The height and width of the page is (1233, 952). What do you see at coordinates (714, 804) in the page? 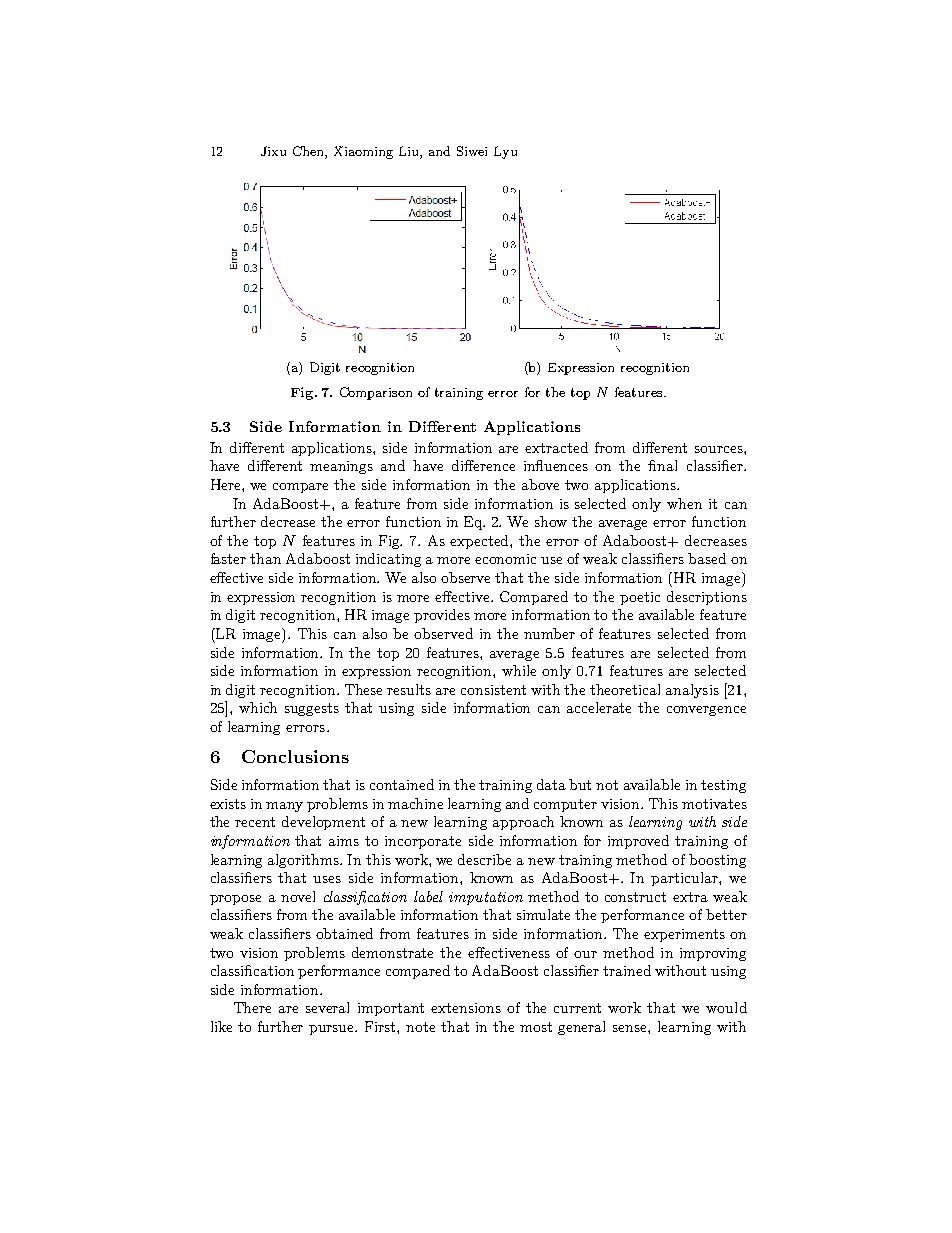
I see `motivates` at bounding box center [714, 804].
